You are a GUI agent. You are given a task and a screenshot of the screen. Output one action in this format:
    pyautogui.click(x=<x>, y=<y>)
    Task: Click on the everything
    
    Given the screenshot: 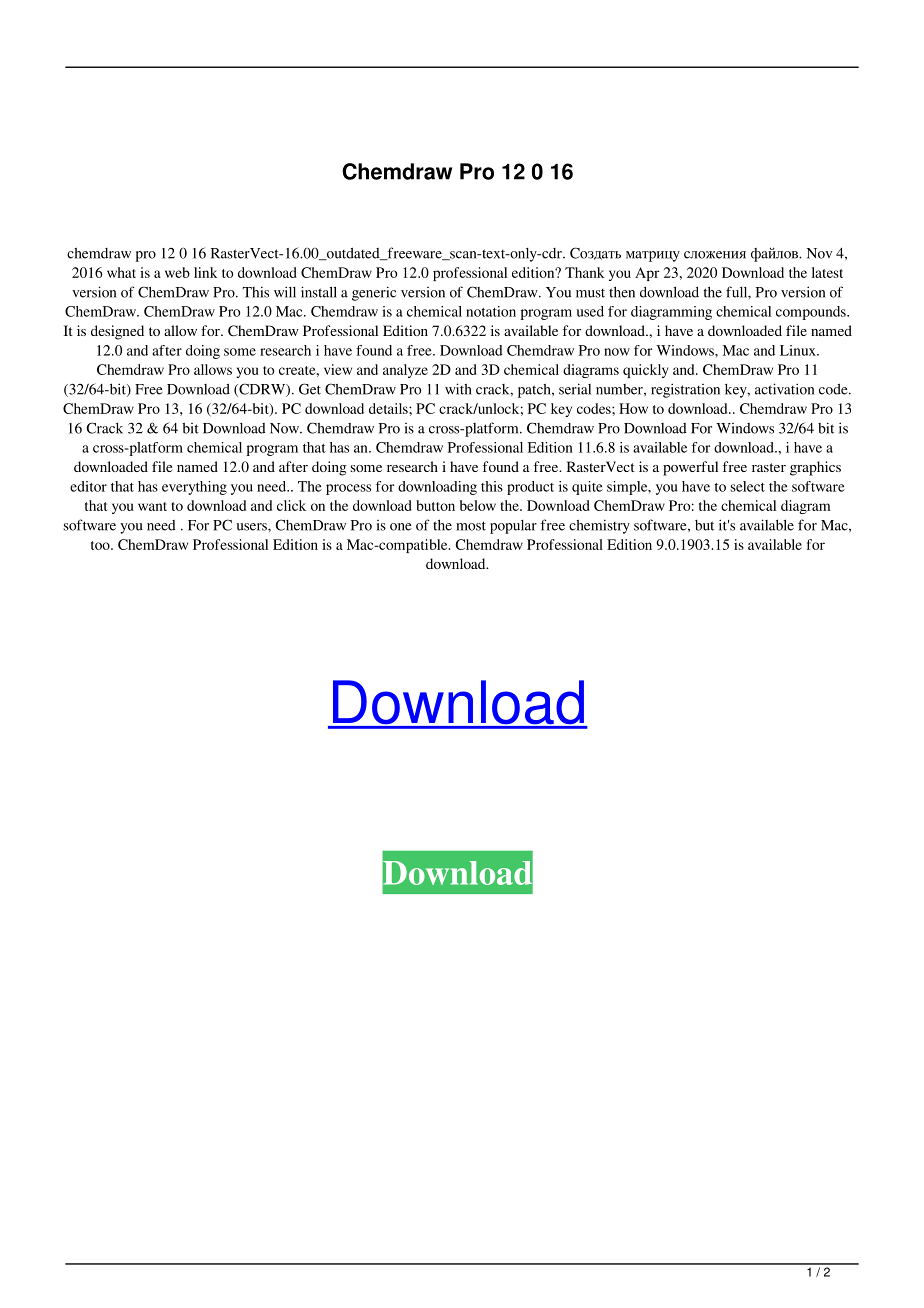 What is the action you would take?
    pyautogui.click(x=194, y=488)
